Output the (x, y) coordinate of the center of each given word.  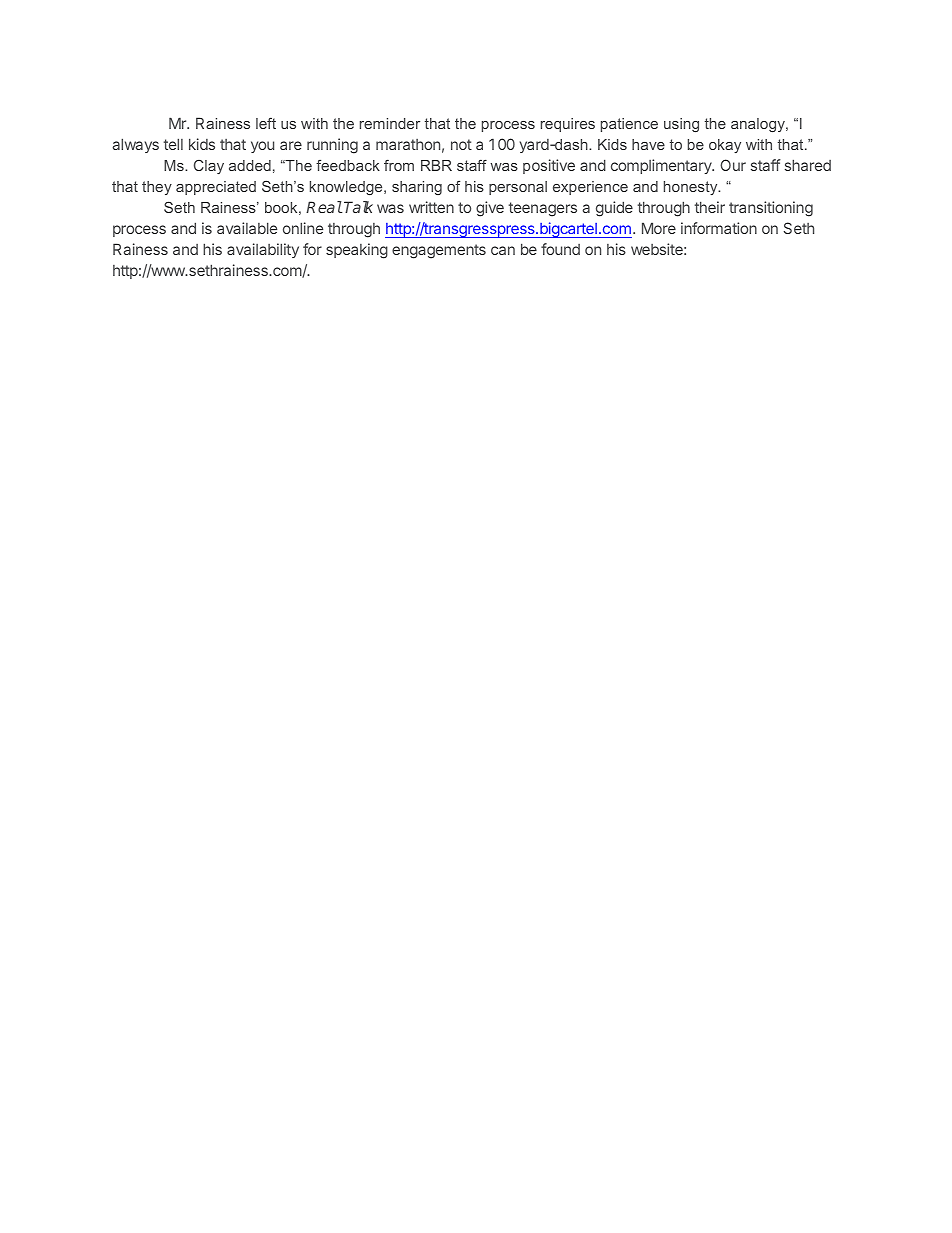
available (247, 228)
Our (733, 165)
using (681, 125)
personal (518, 188)
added (250, 165)
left (266, 123)
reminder (390, 123)
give (490, 209)
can (503, 250)
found (560, 249)
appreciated (216, 188)
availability (263, 250)
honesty (692, 188)
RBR (436, 165)
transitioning (771, 209)
